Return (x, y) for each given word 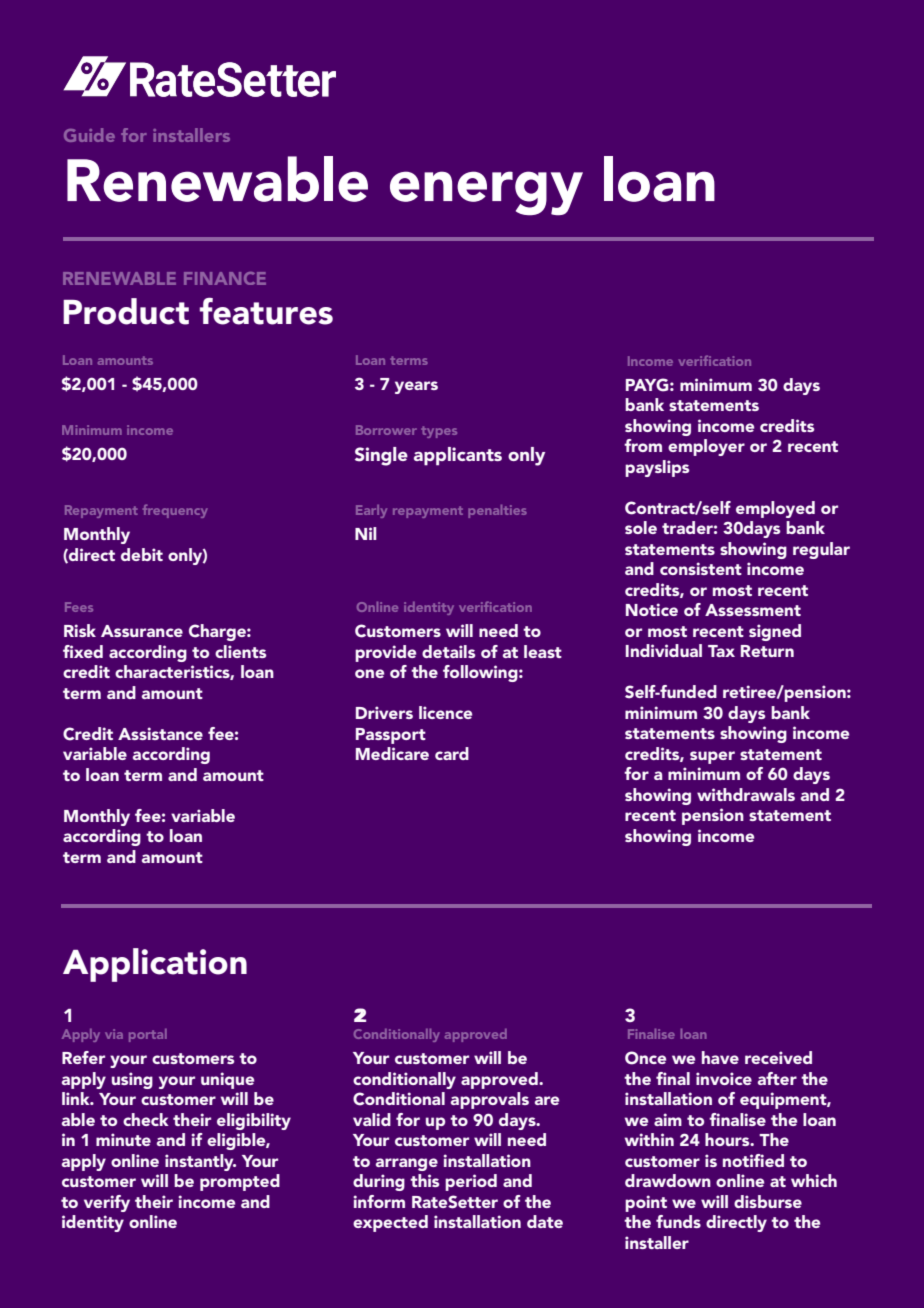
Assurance (142, 631)
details (448, 651)
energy (486, 193)
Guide (89, 135)
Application (155, 965)
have (720, 1057)
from (643, 445)
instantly (200, 1162)
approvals (490, 1100)
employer (706, 447)
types (439, 432)
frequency (175, 511)
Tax (721, 651)
